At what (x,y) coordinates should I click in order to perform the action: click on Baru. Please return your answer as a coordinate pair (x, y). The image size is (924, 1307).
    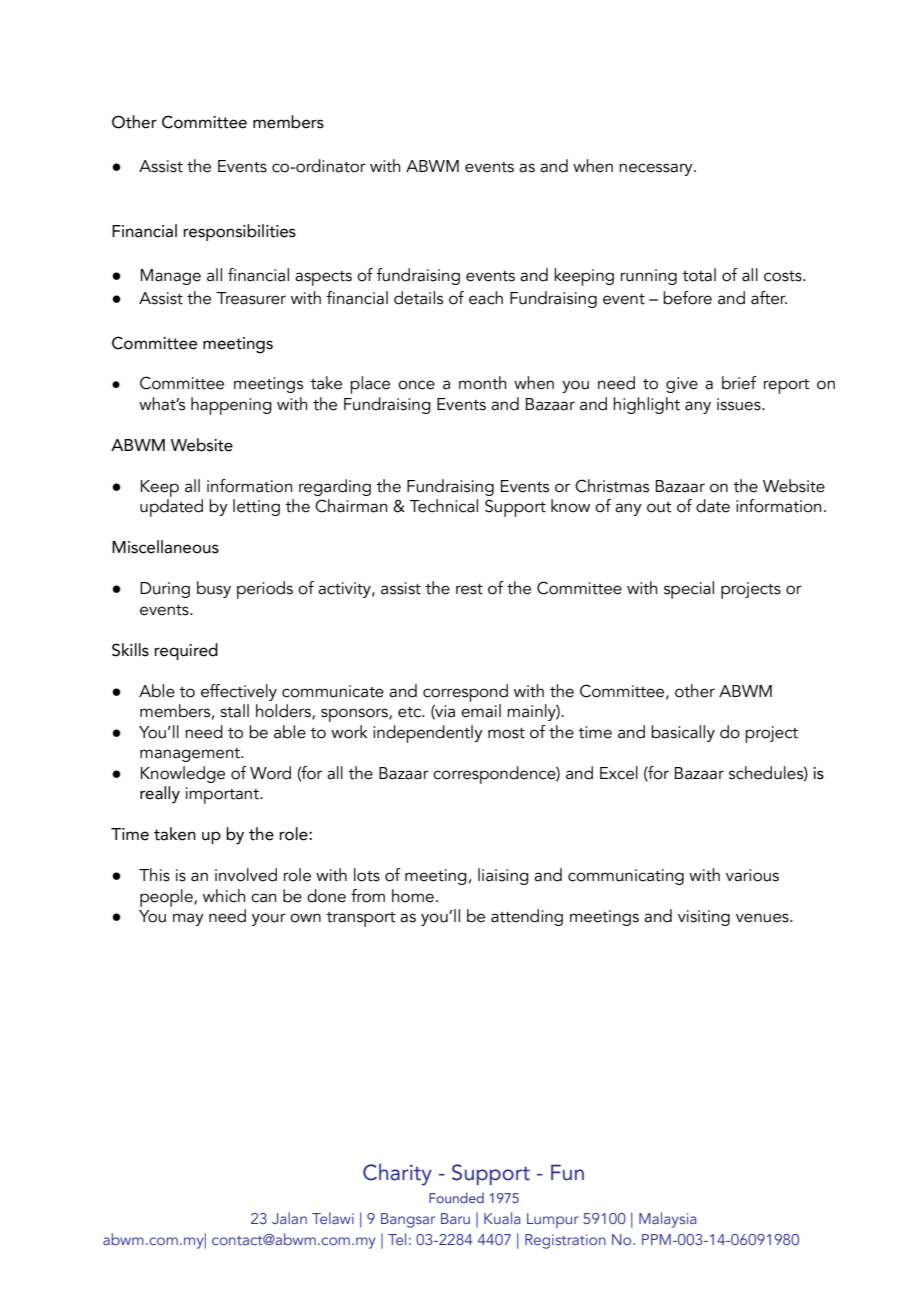
    Looking at the image, I should click on (455, 1218).
